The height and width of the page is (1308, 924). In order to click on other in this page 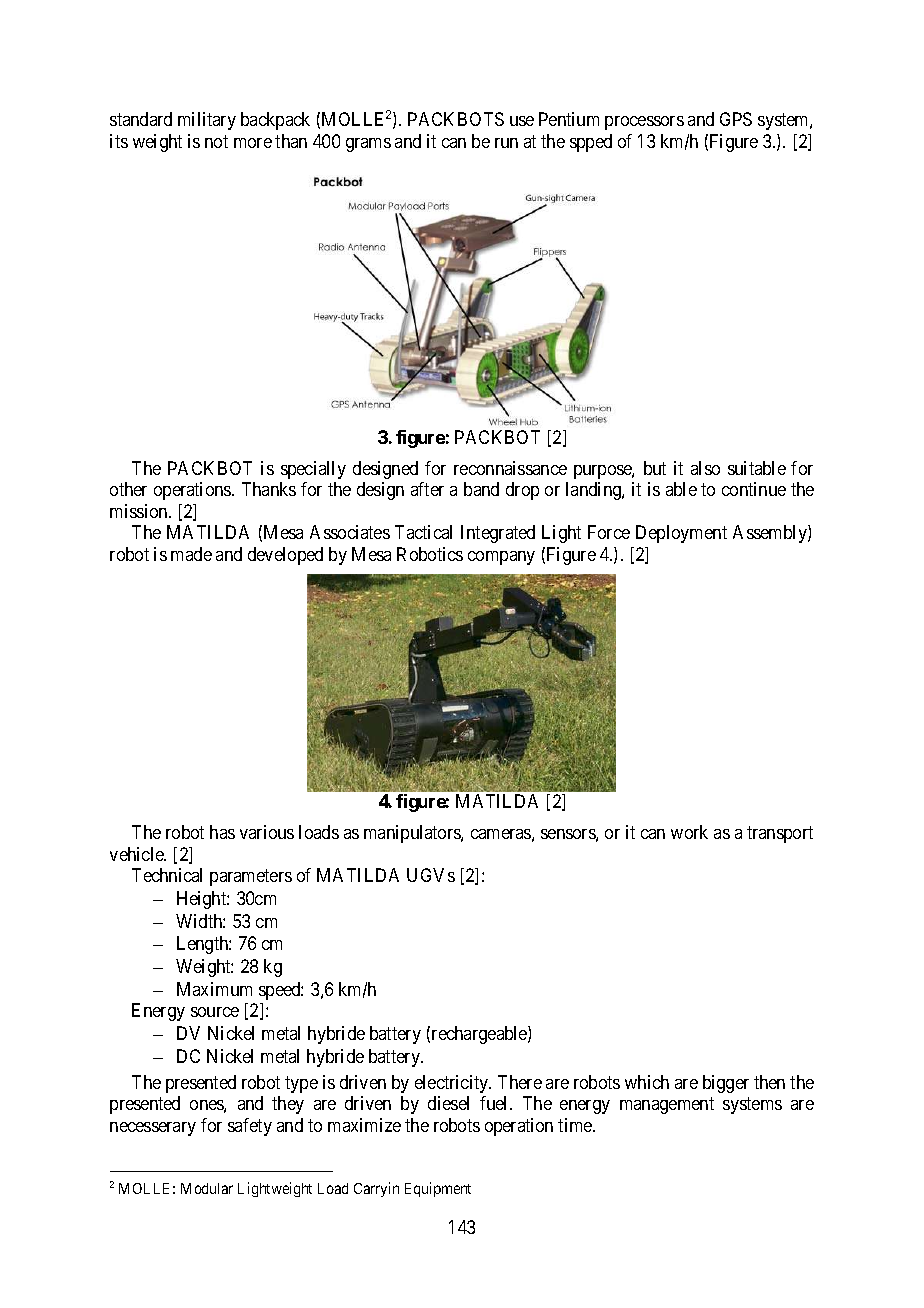, I will do `click(128, 489)`.
